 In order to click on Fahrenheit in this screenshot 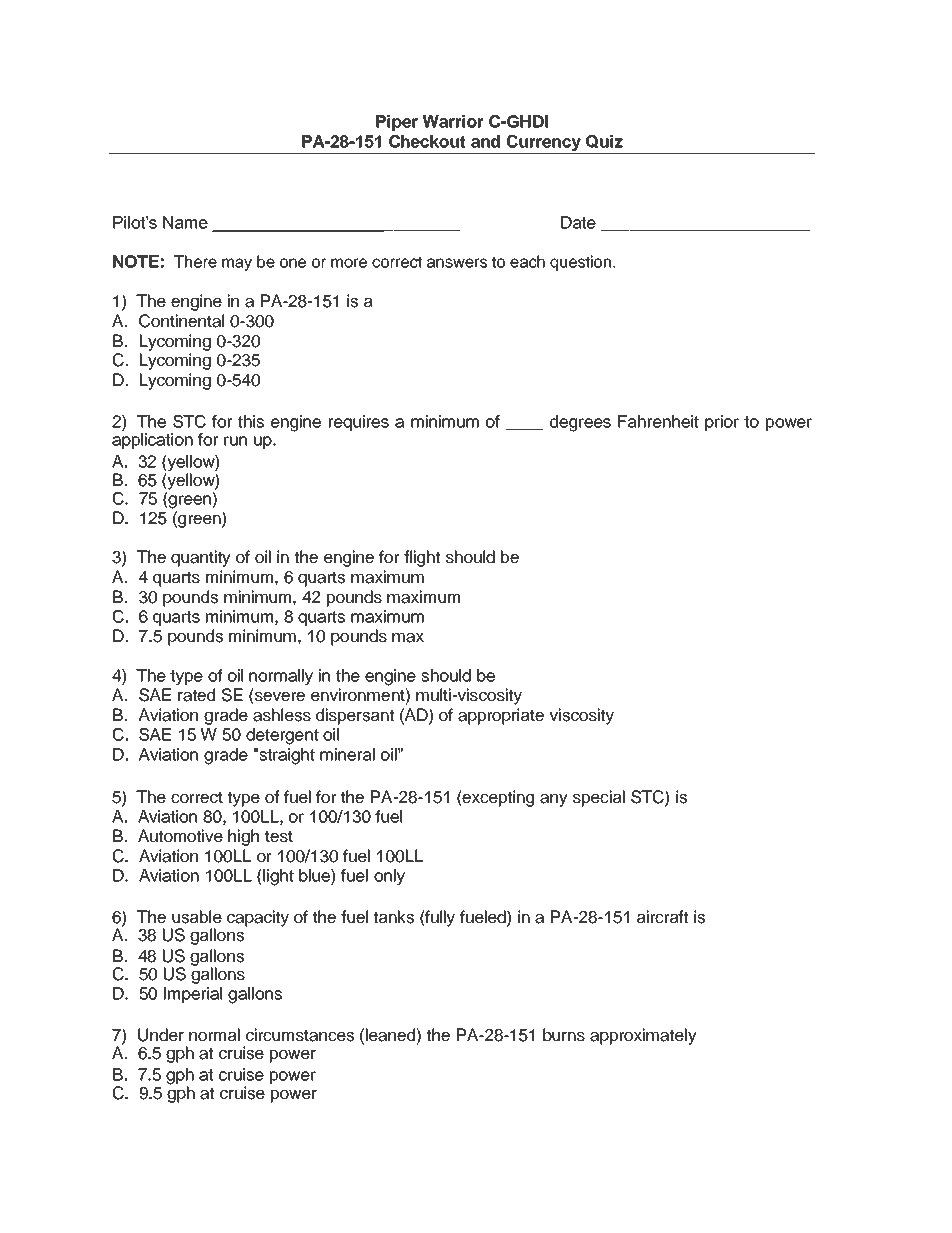, I will do `click(658, 421)`.
